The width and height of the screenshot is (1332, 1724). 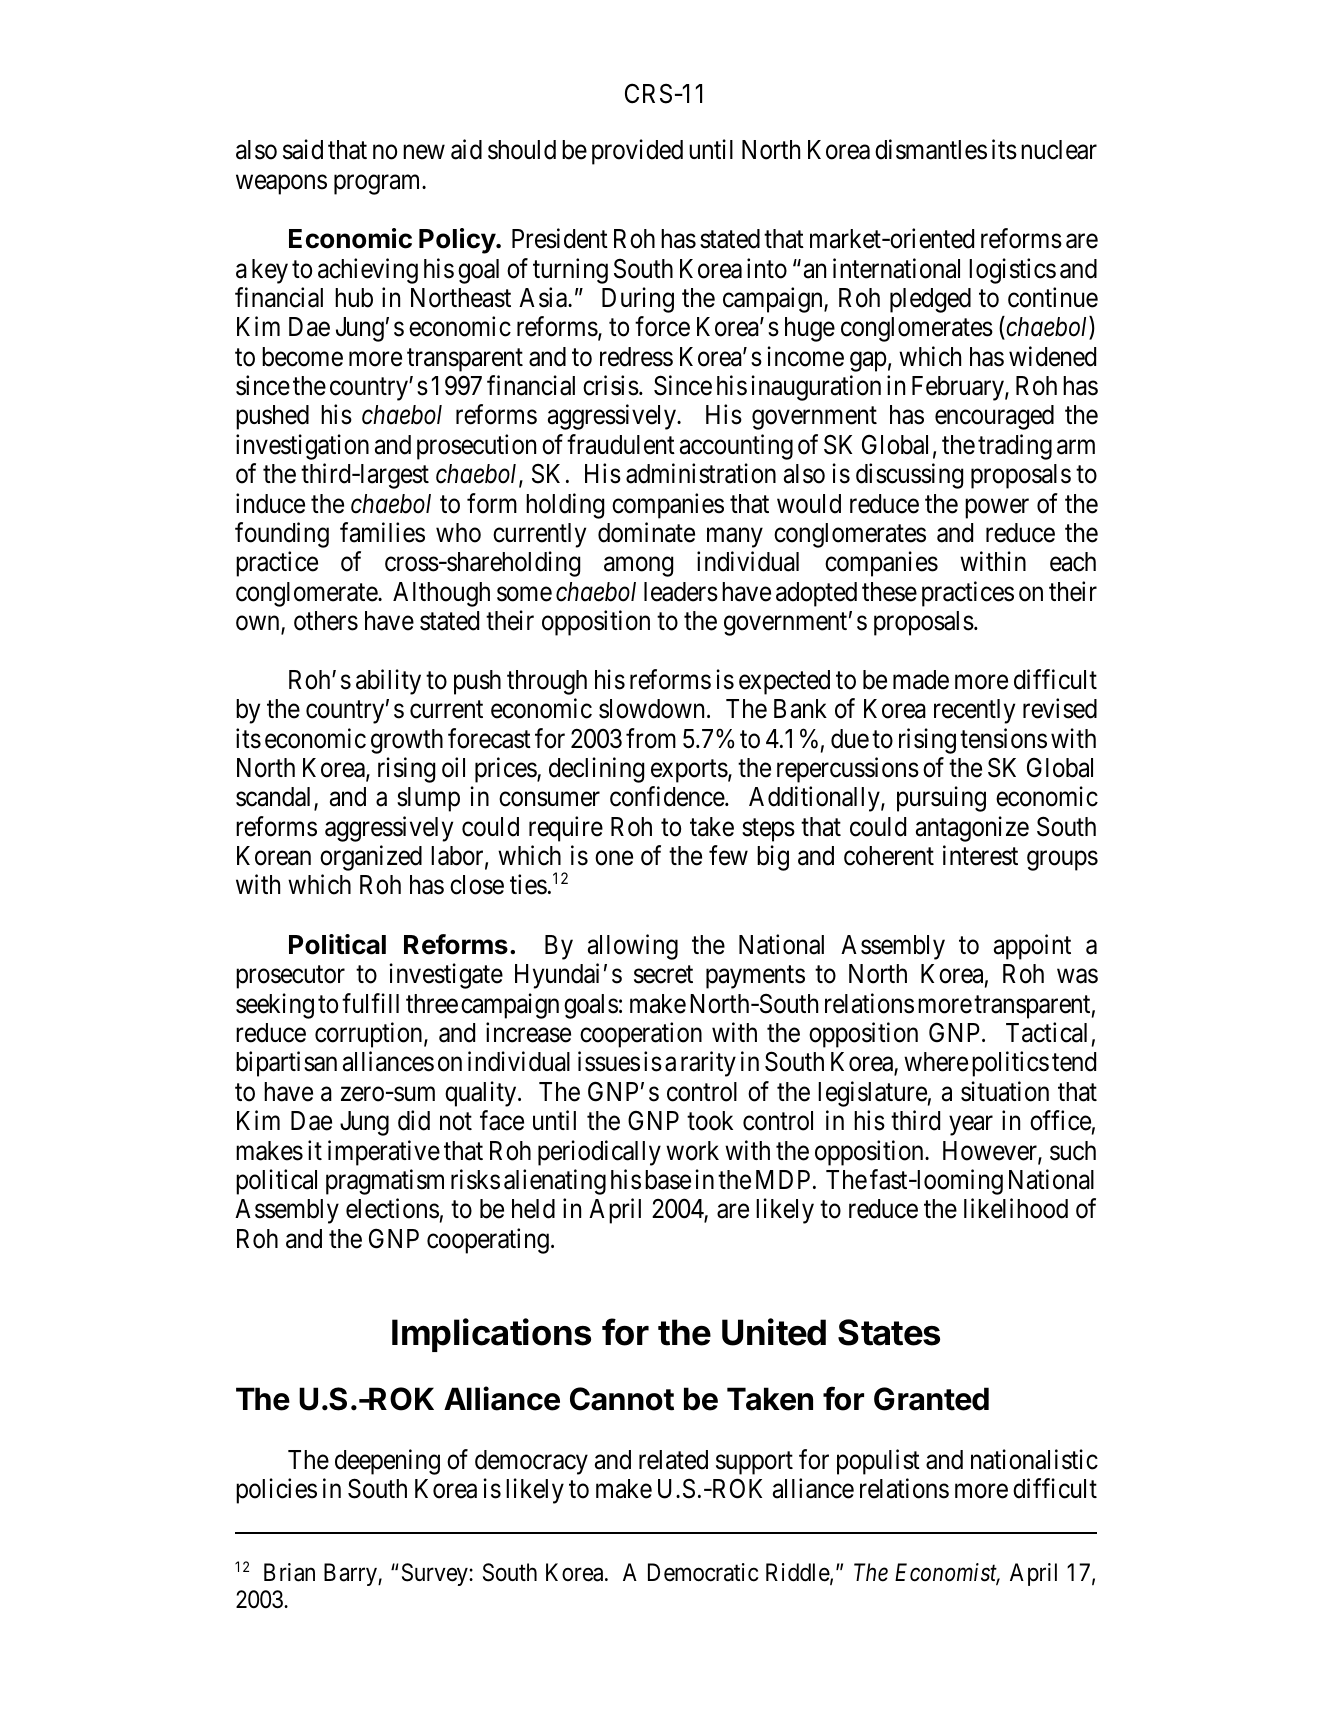 I want to click on did, so click(x=414, y=1120).
